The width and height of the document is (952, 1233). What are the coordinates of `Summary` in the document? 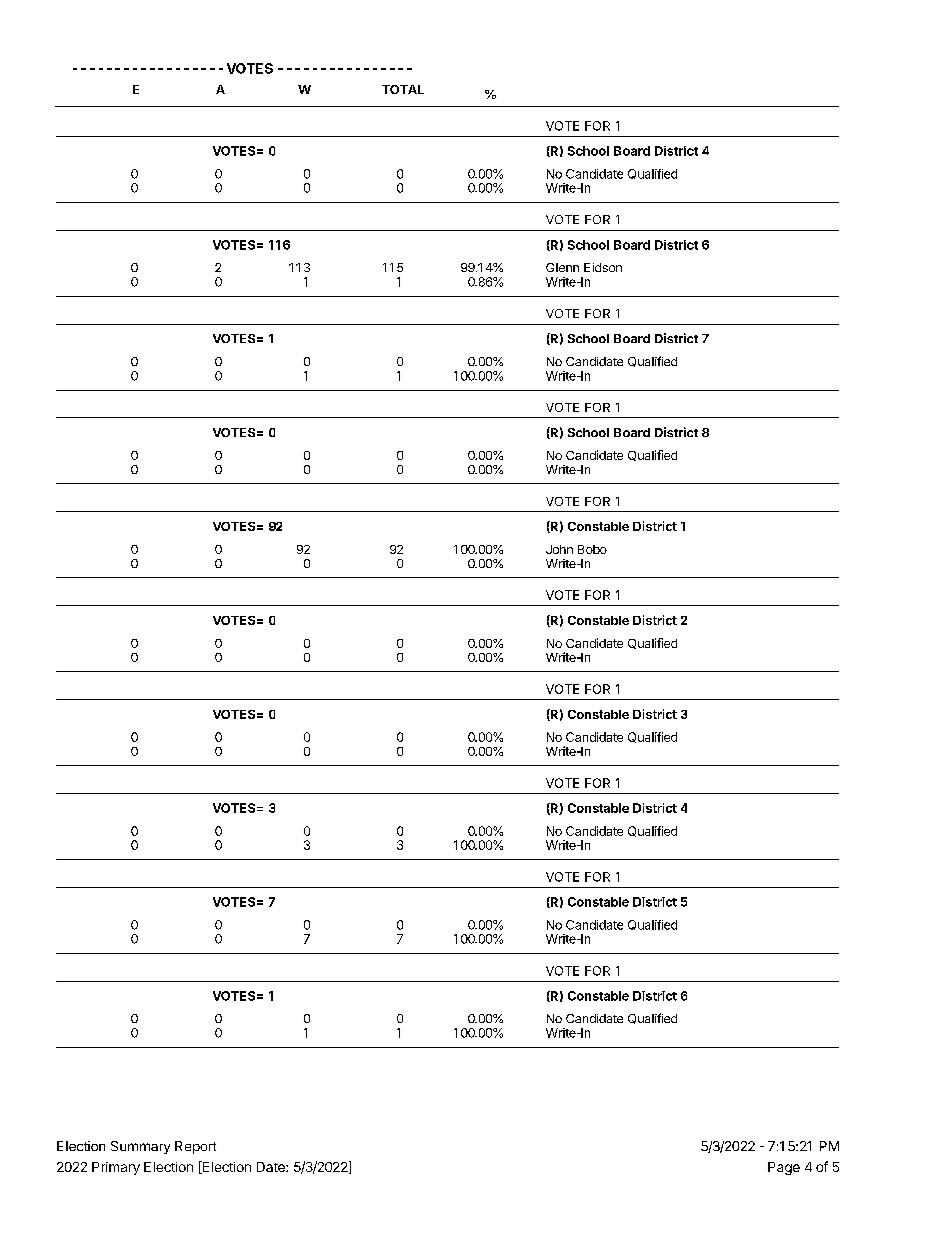 It's located at (140, 1147).
